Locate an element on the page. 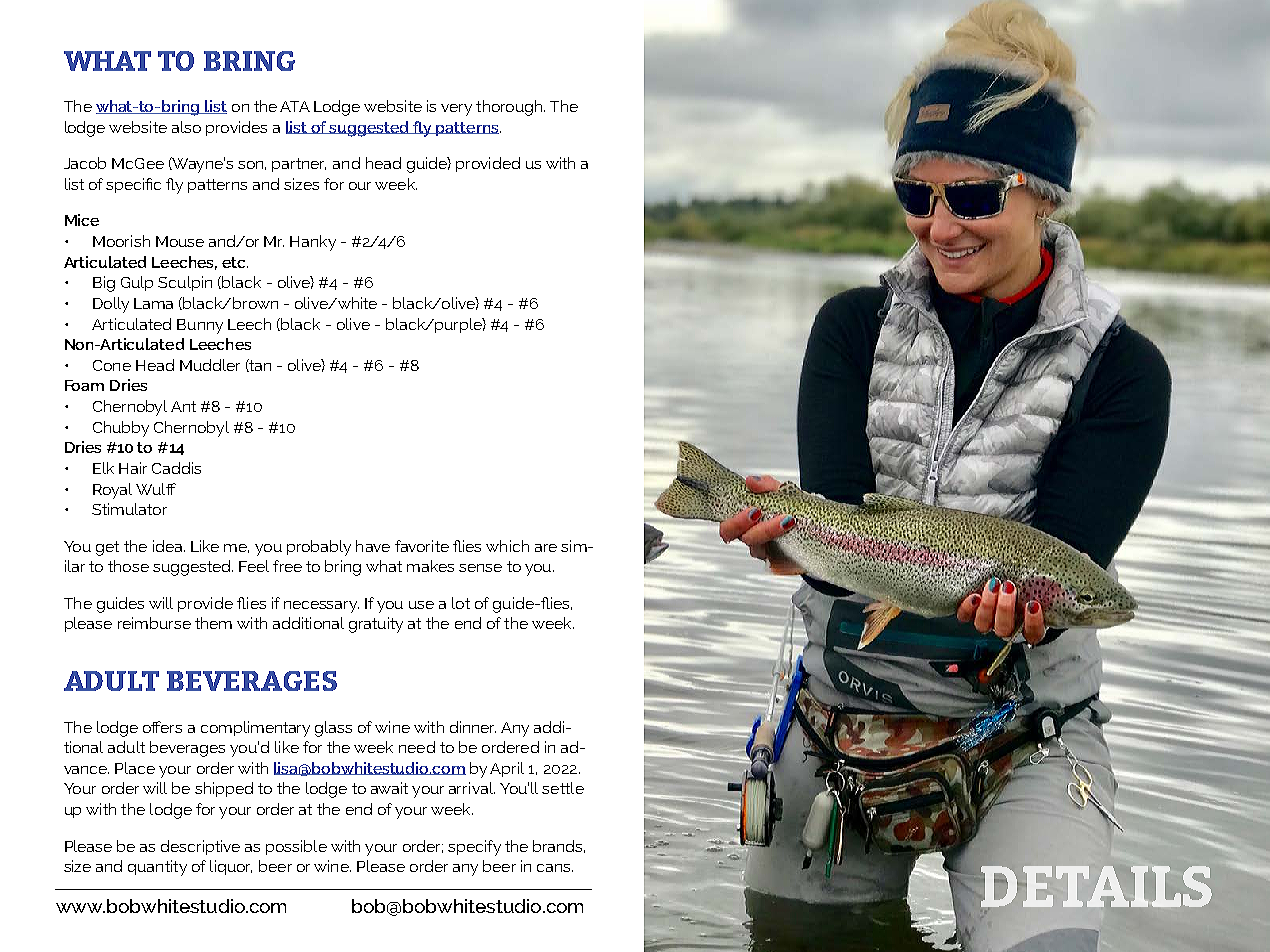 The width and height of the image is (1270, 952). are is located at coordinates (546, 548).
